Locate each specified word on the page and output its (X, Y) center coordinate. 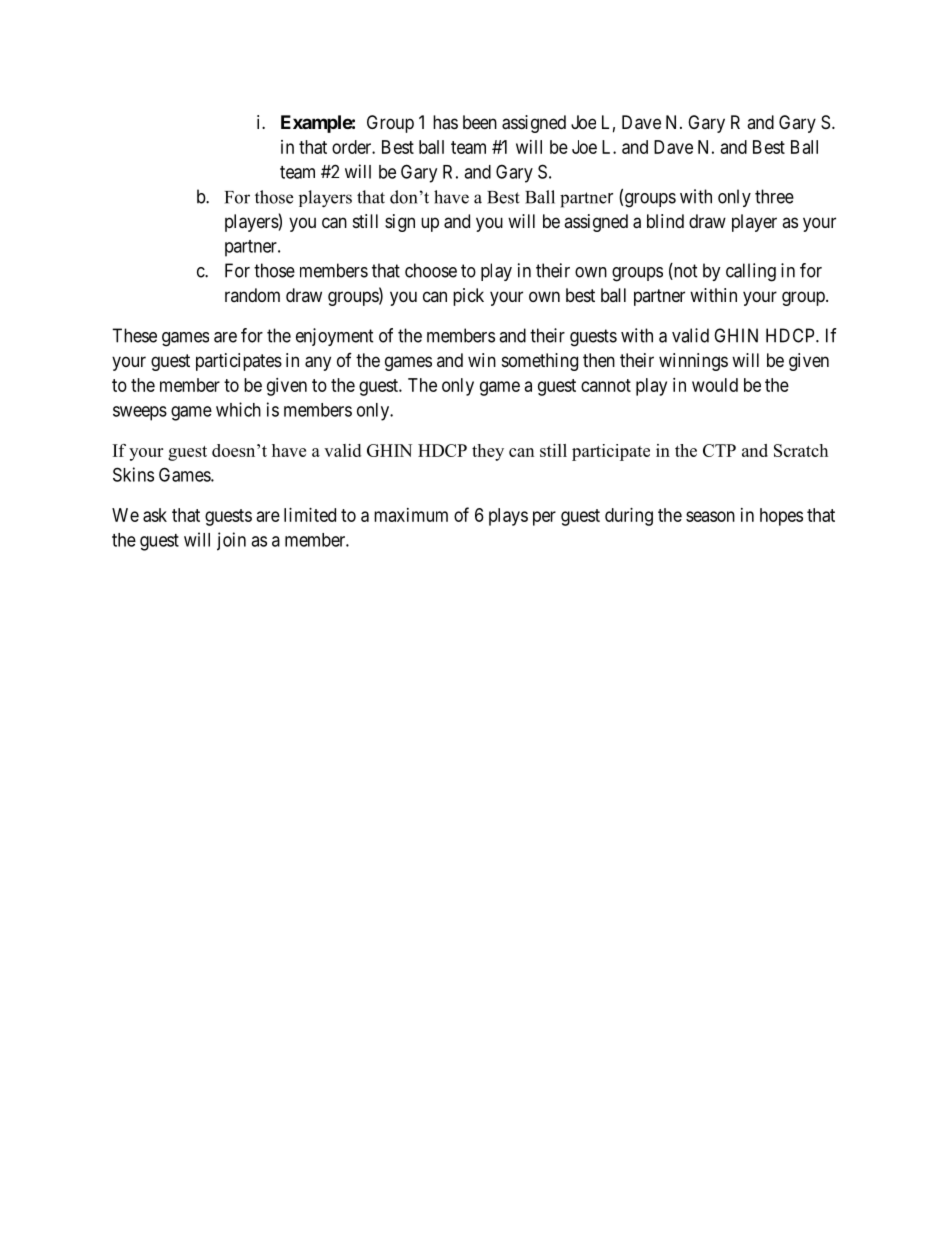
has (445, 122)
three (774, 196)
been (480, 122)
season (710, 516)
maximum (411, 515)
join (231, 541)
